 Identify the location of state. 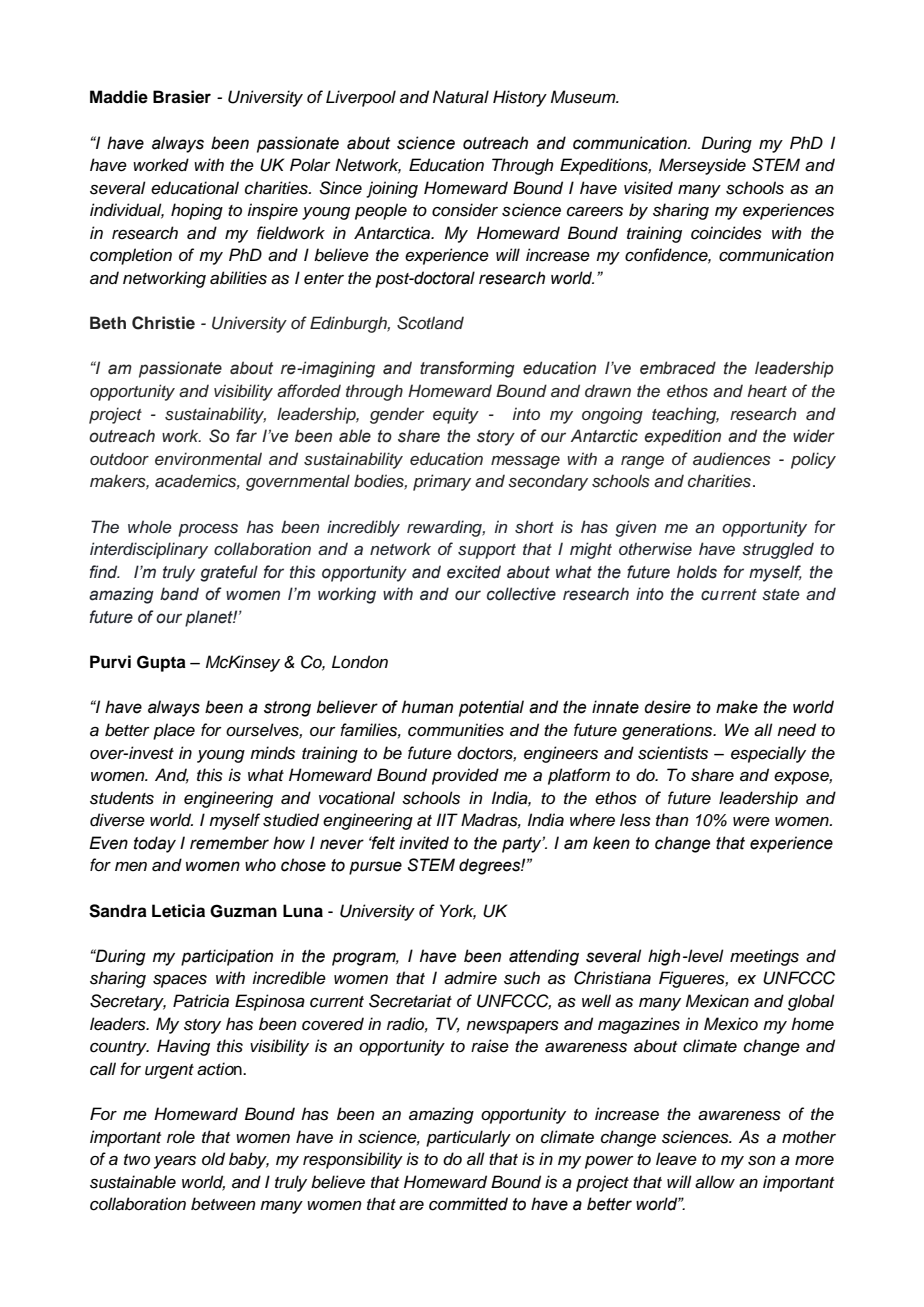
(781, 595).
